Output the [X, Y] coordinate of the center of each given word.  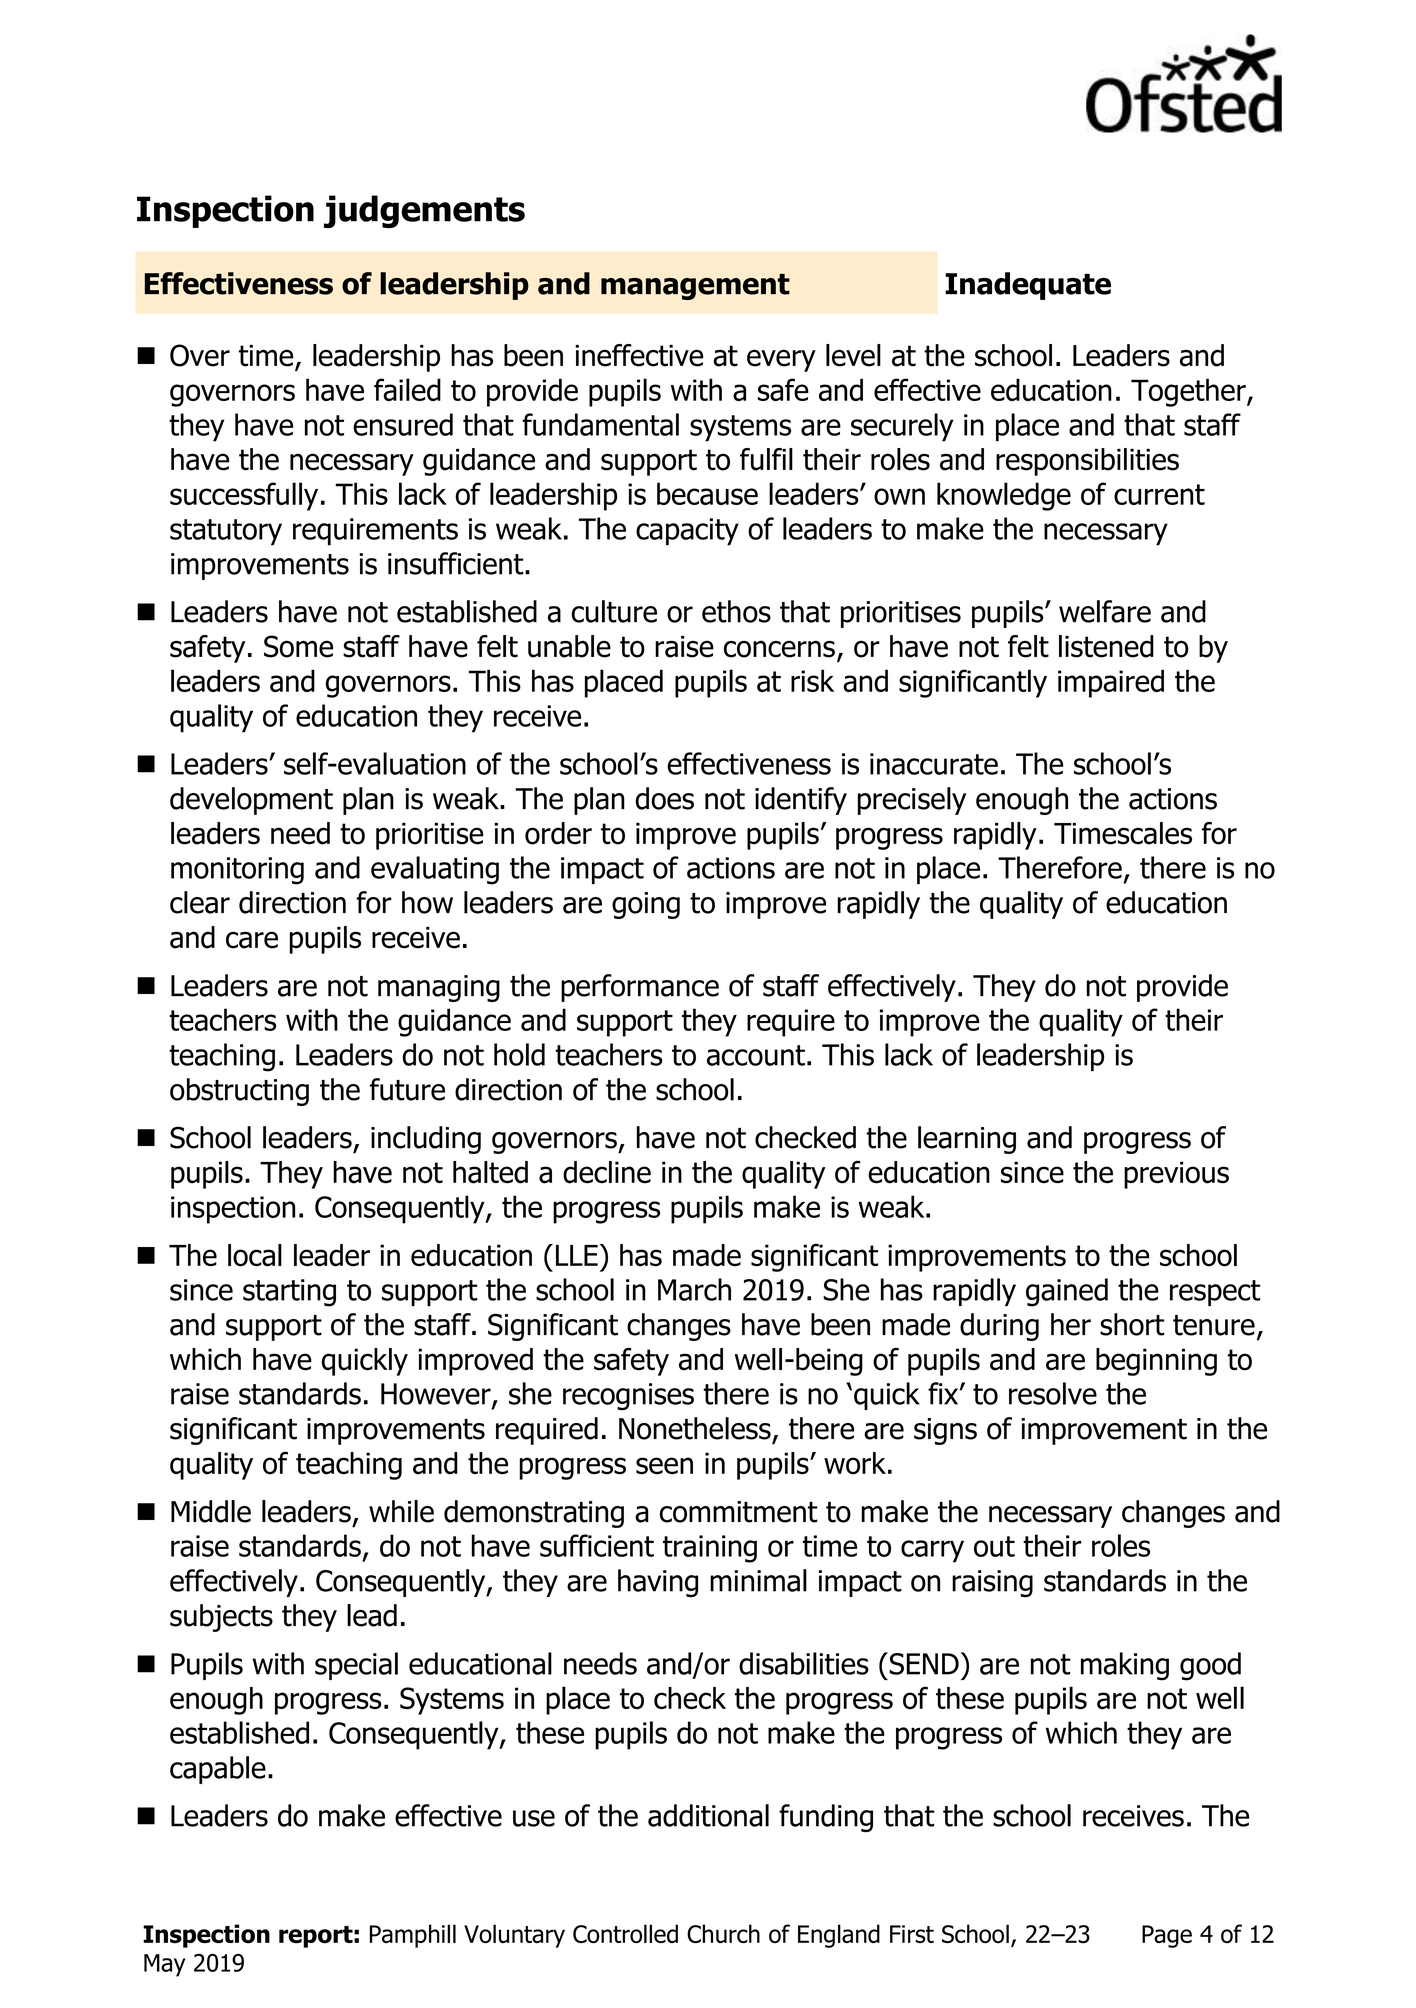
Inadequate [1028, 286]
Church [723, 1933]
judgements [424, 211]
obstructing [239, 1092]
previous [1176, 1175]
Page [1167, 1936]
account [756, 1055]
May [164, 1965]
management [695, 287]
